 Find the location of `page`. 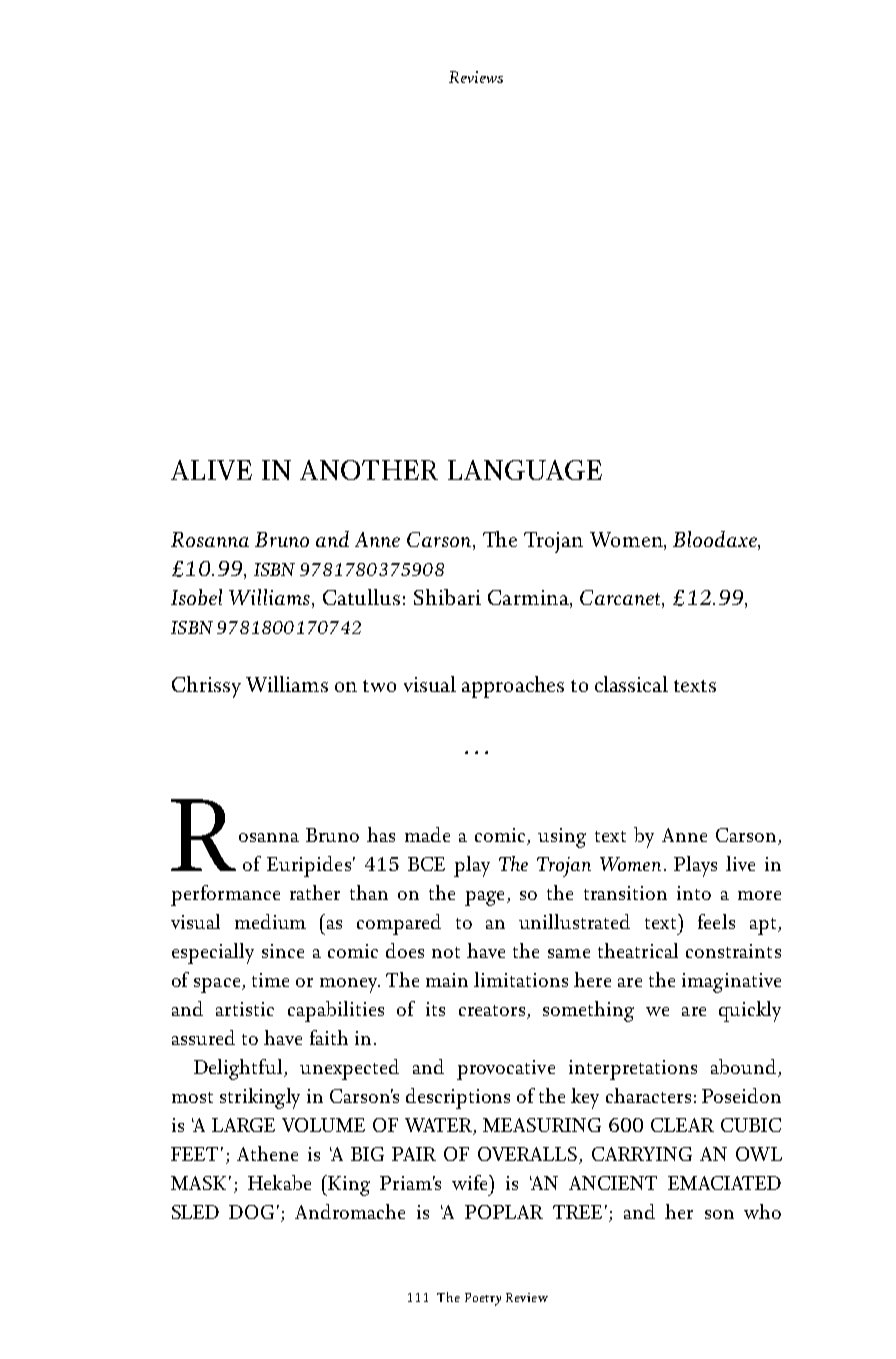

page is located at coordinates (484, 898).
